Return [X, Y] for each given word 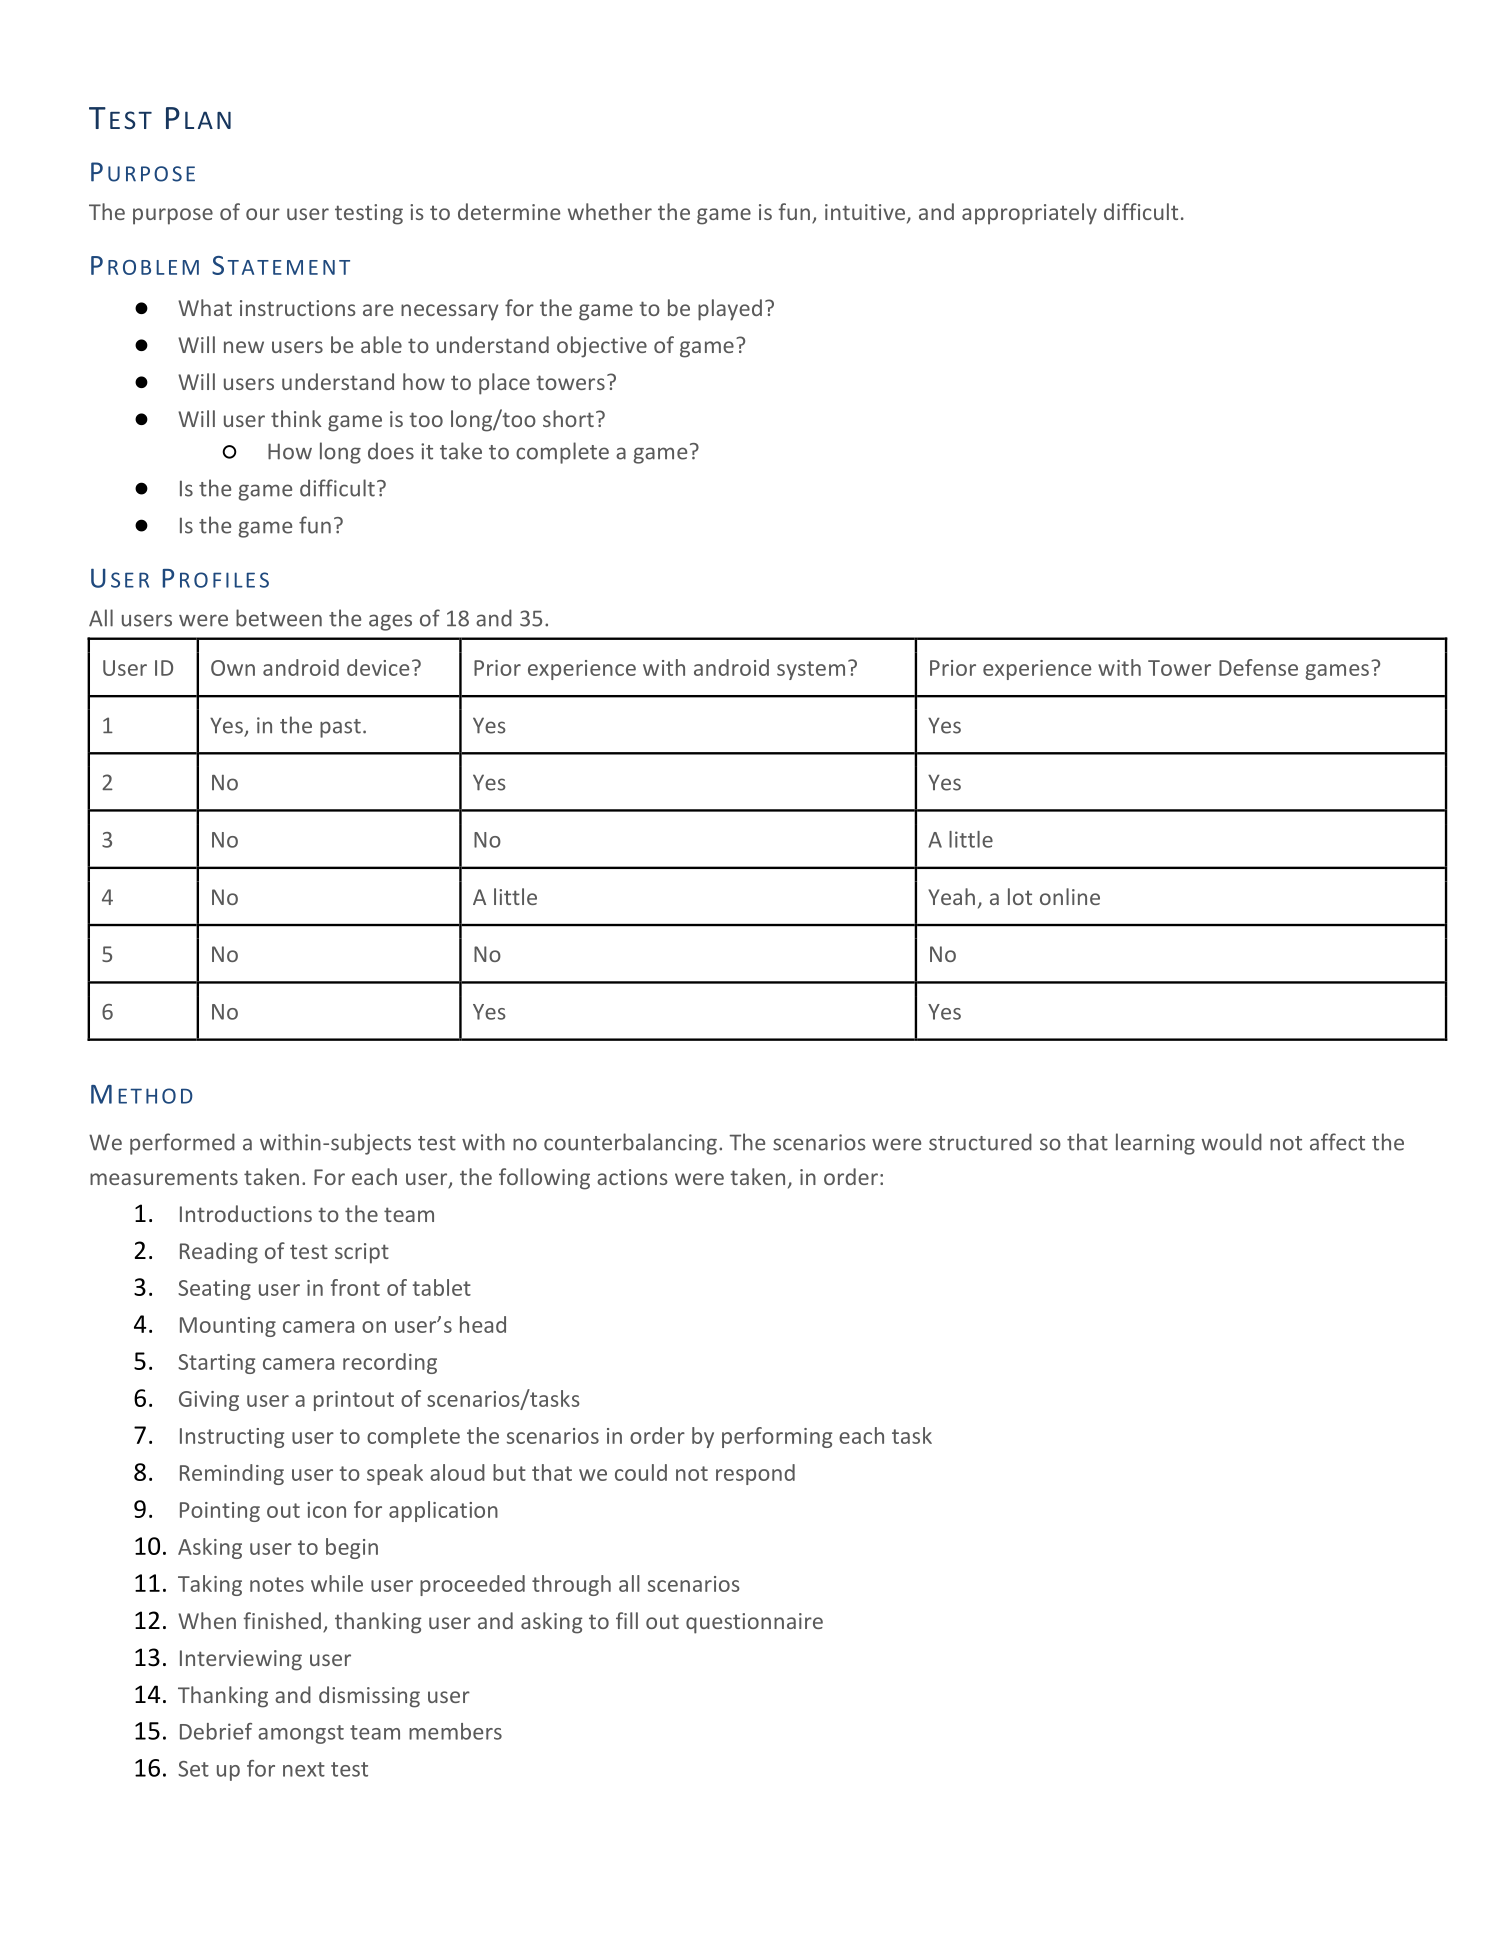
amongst [301, 1734]
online [1070, 896]
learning [1155, 1144]
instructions [298, 308]
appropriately [1029, 214]
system [811, 670]
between [279, 618]
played [730, 310]
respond [755, 1474]
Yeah [951, 896]
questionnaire [754, 1623]
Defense [1258, 667]
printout [354, 1401]
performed [182, 1144]
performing [777, 1437]
